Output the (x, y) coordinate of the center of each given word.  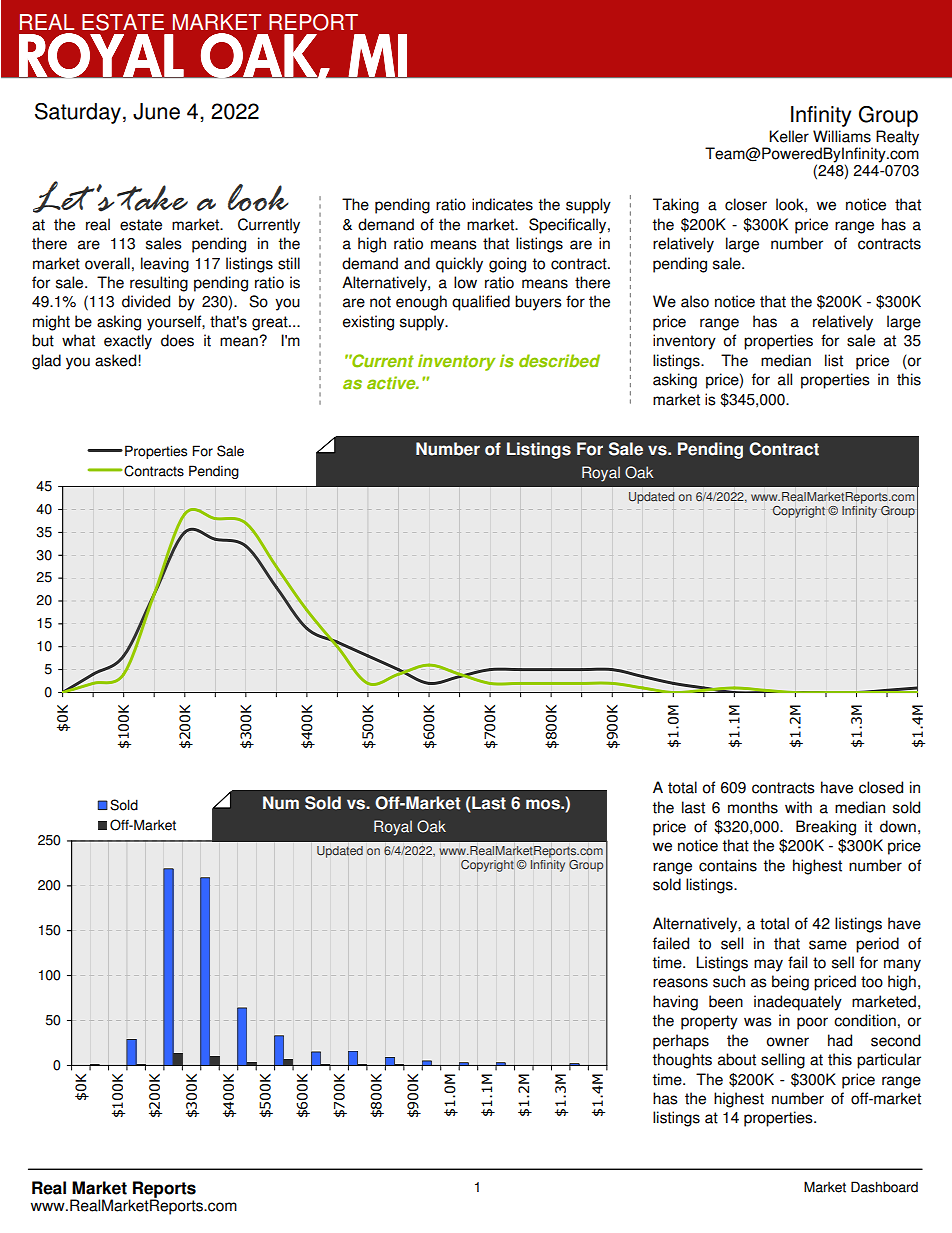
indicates (502, 204)
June (156, 111)
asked (117, 360)
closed (881, 787)
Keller (789, 136)
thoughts (682, 1061)
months (753, 807)
